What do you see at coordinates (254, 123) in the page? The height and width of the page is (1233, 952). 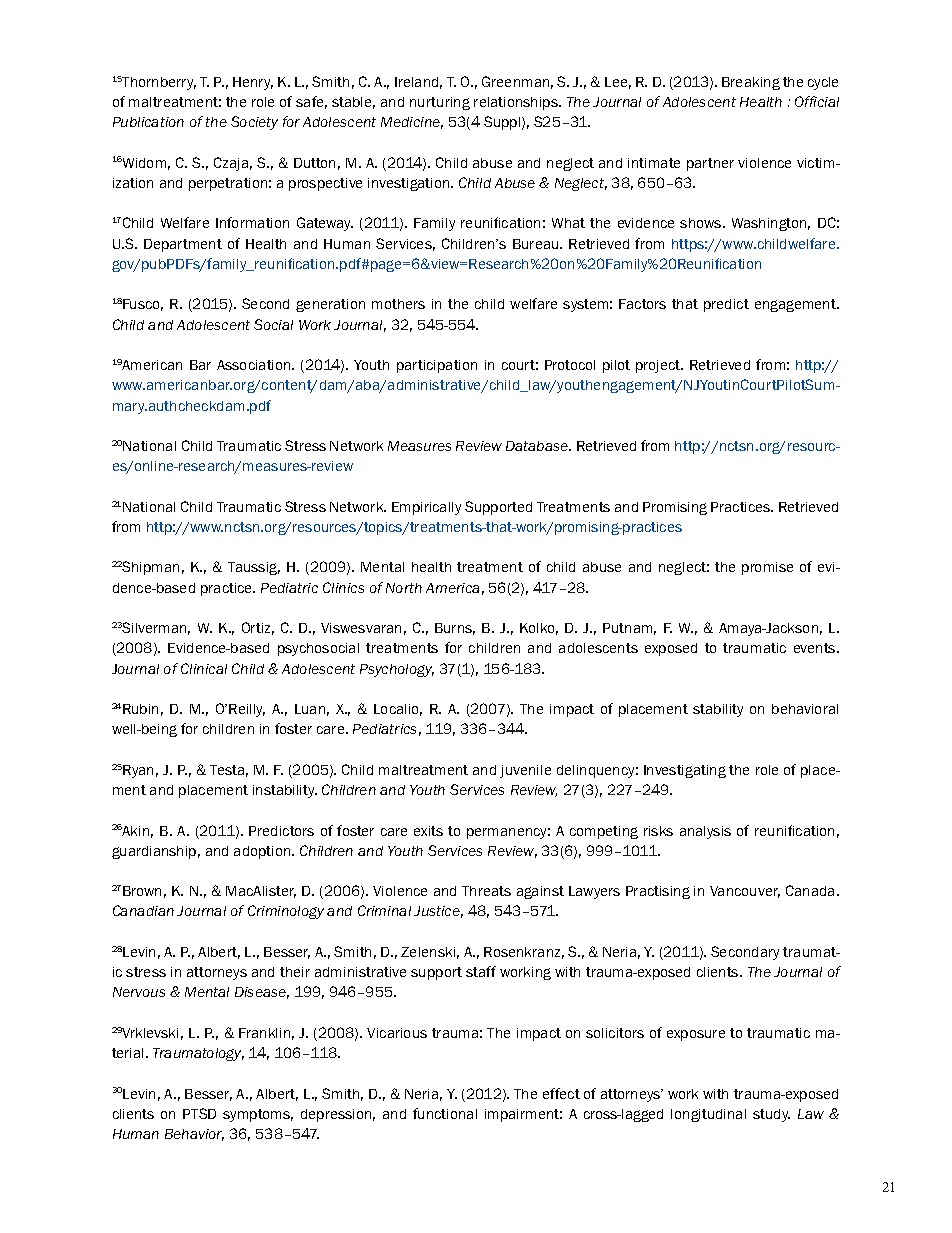 I see `Society` at bounding box center [254, 123].
